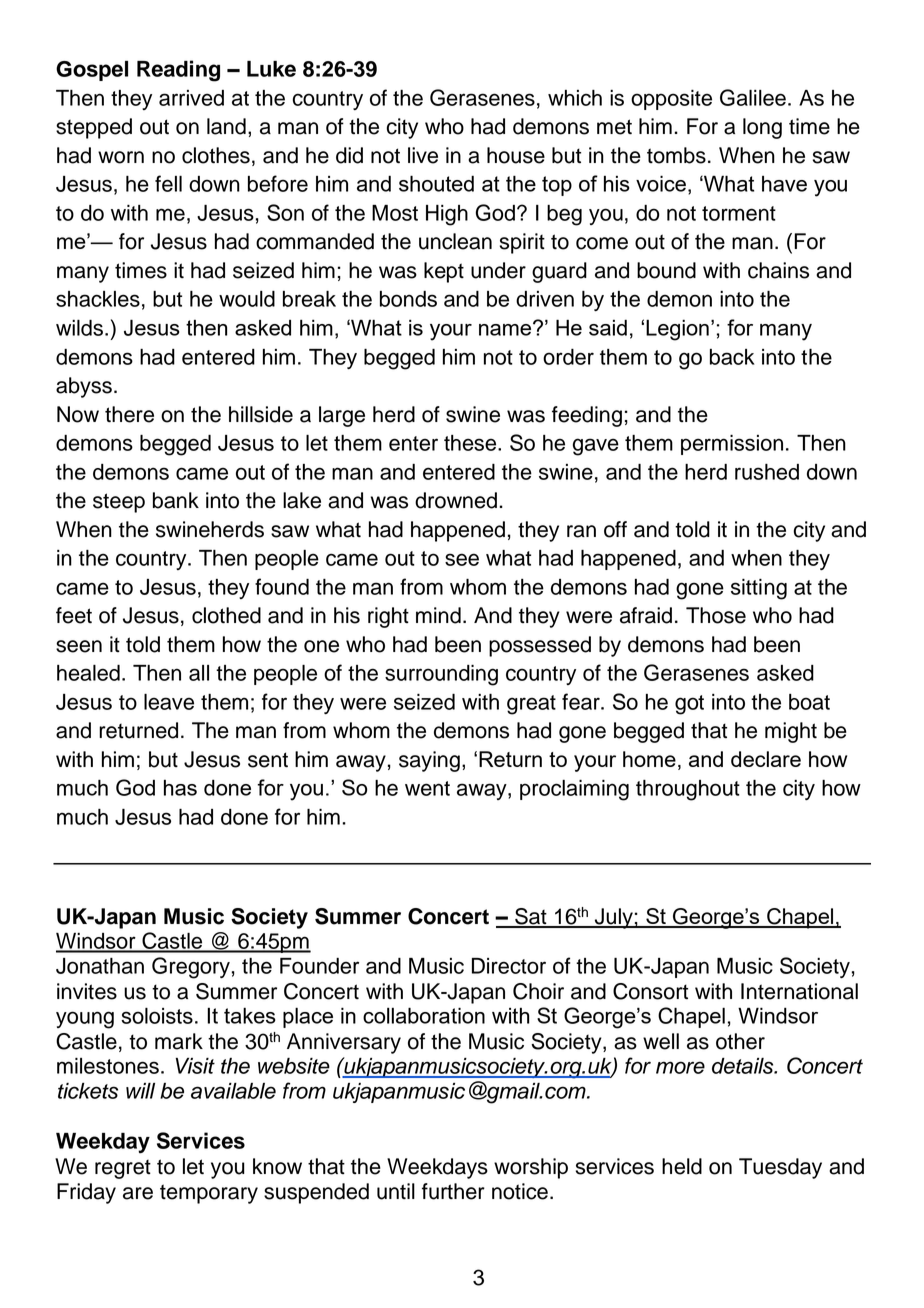 This screenshot has height=1308, width=924. I want to click on arrived, so click(191, 98).
